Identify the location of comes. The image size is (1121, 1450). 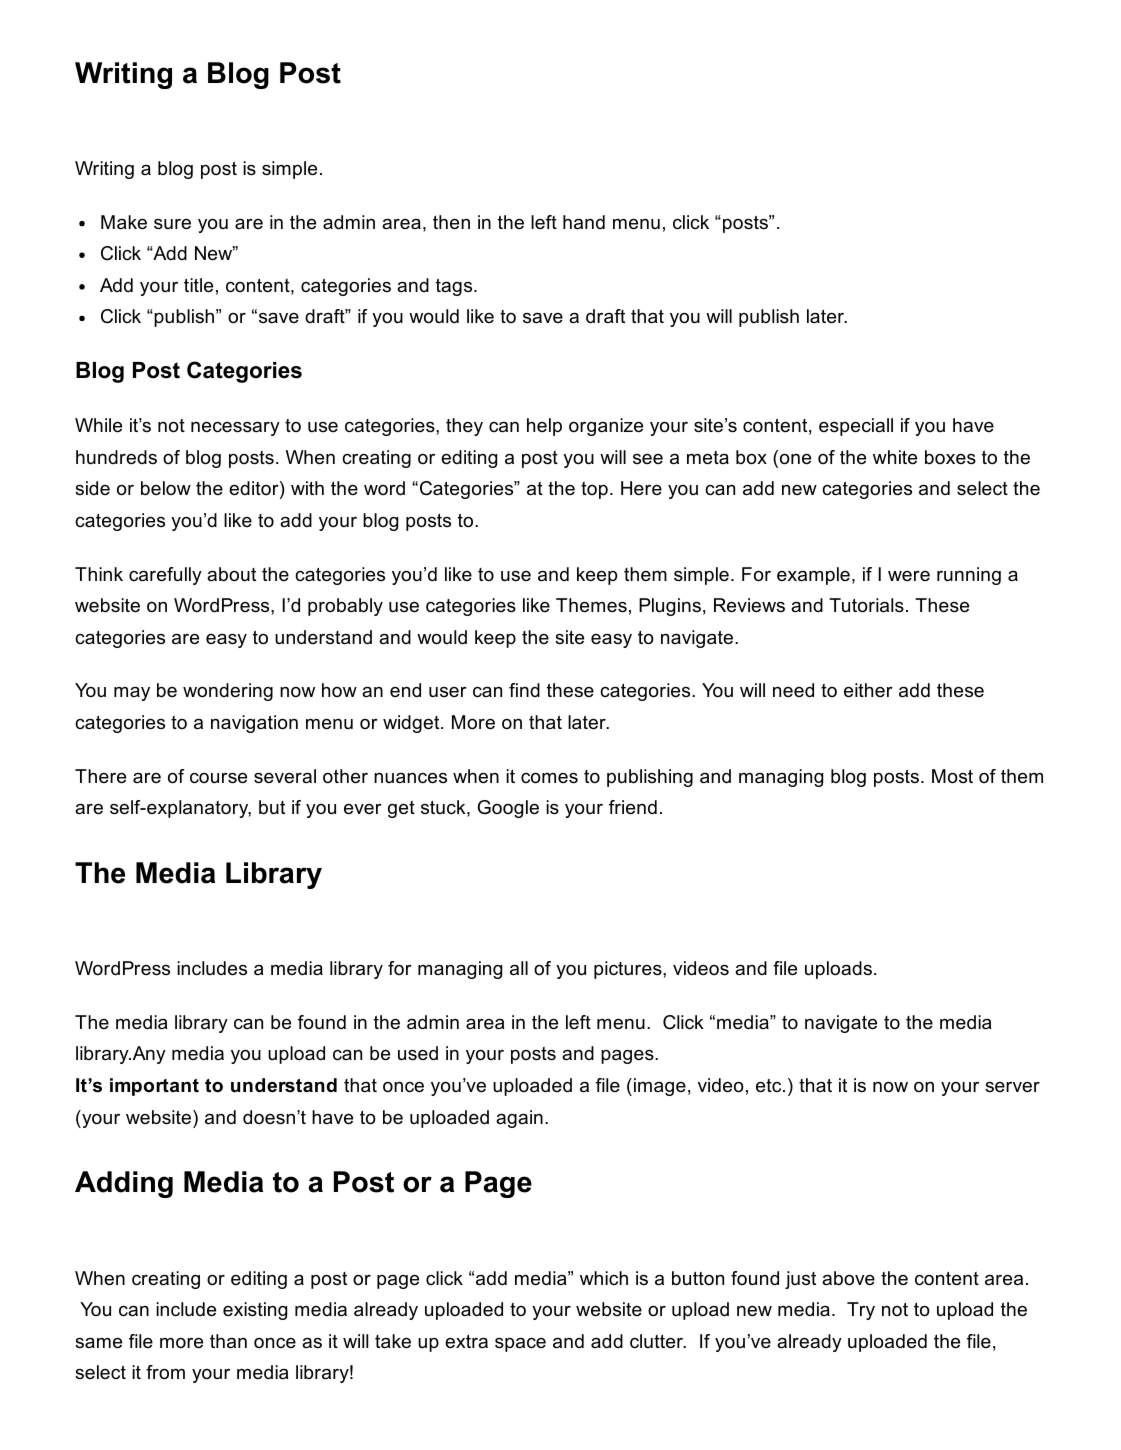
(549, 778).
